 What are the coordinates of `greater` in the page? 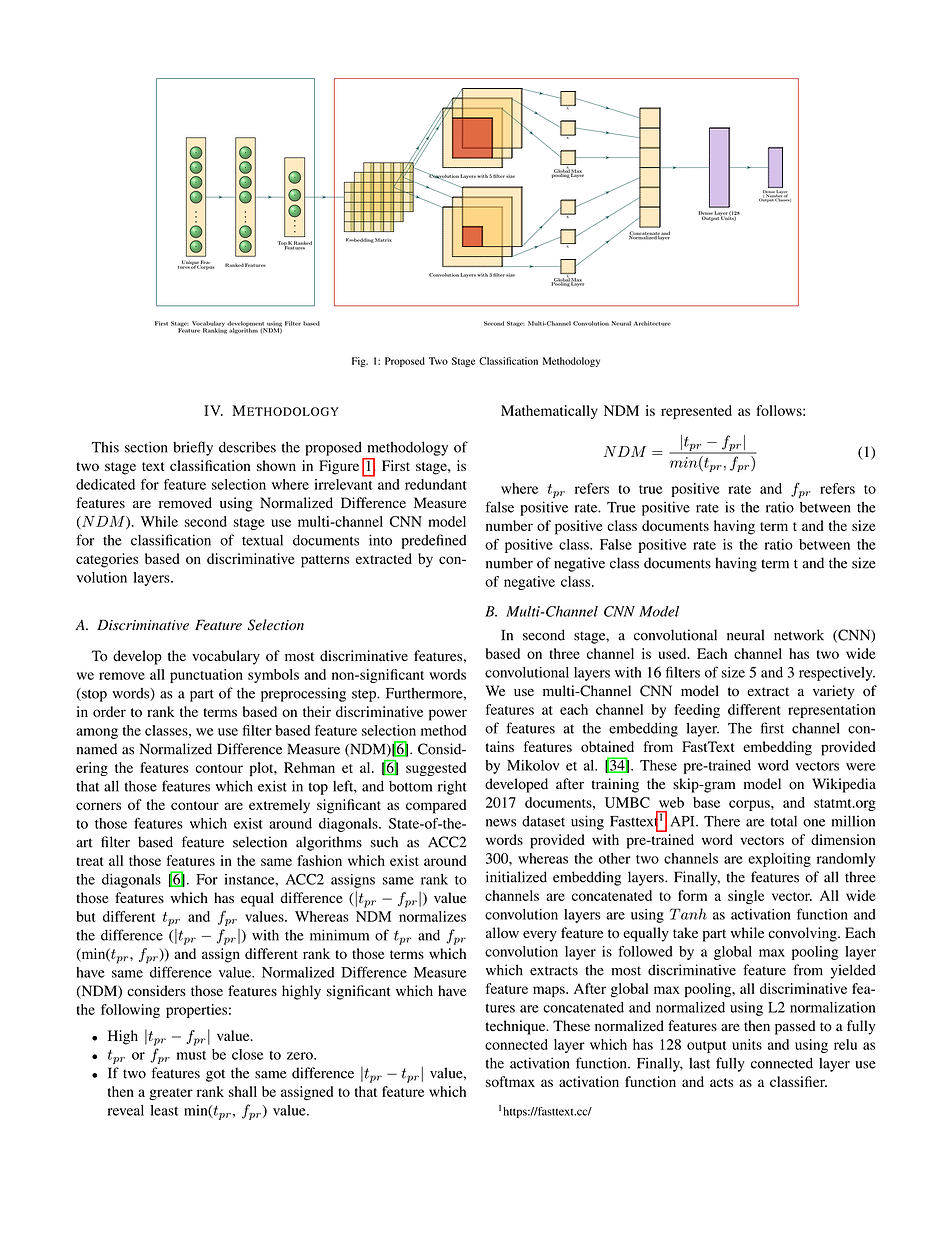 It's located at (171, 1094).
